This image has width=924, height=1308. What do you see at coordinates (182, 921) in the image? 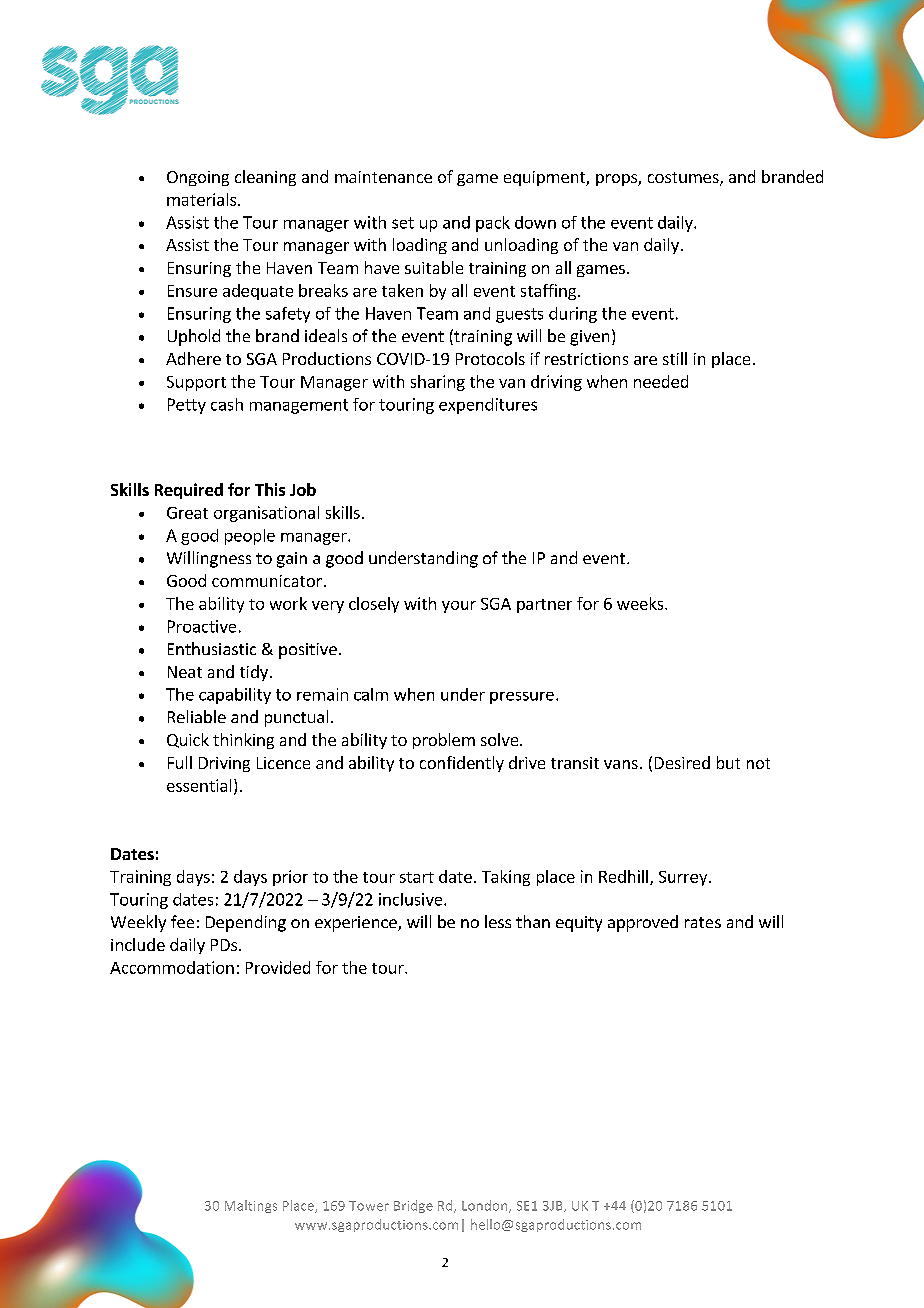
I see `fee` at bounding box center [182, 921].
